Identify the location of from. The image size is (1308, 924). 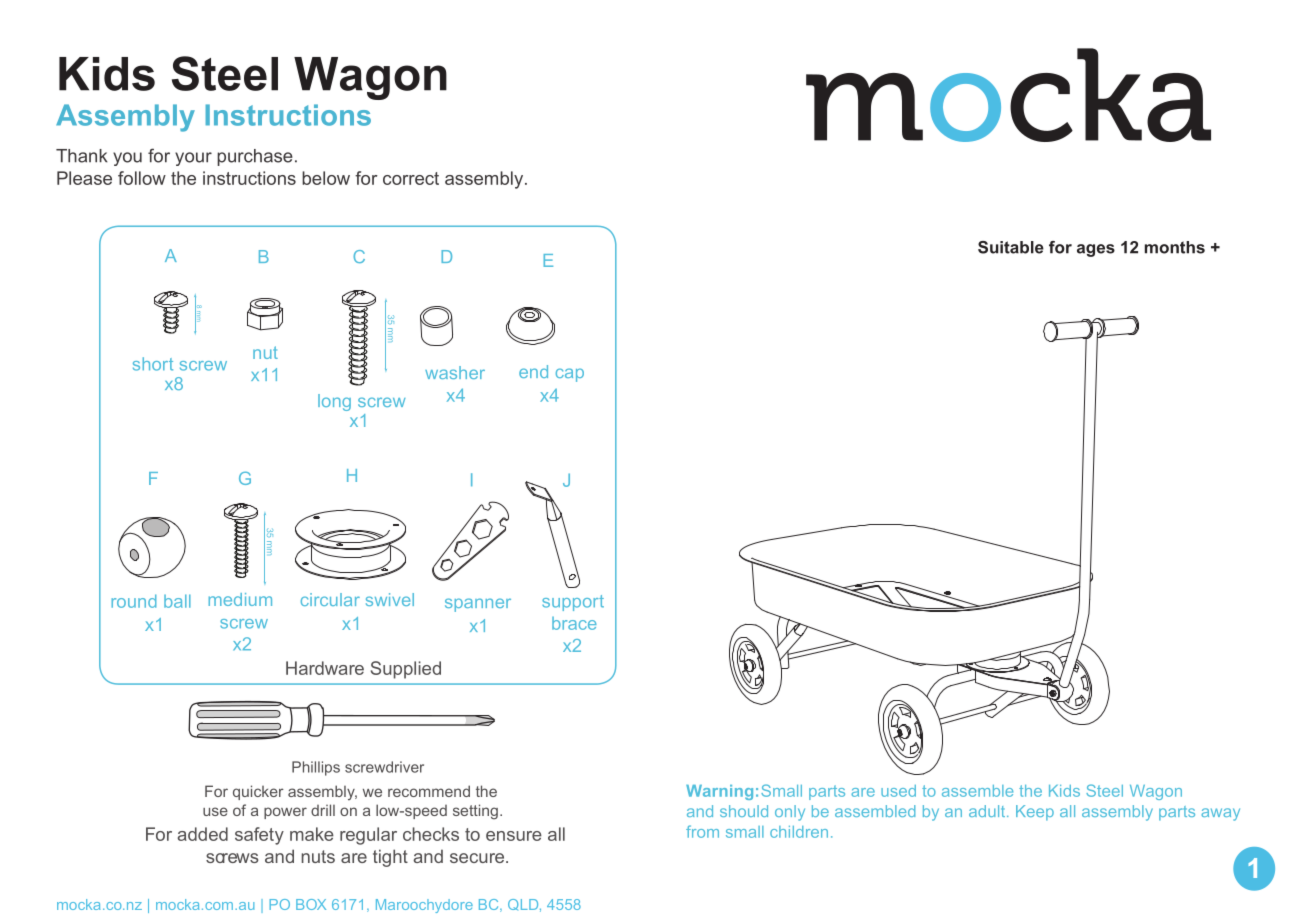
(702, 831).
